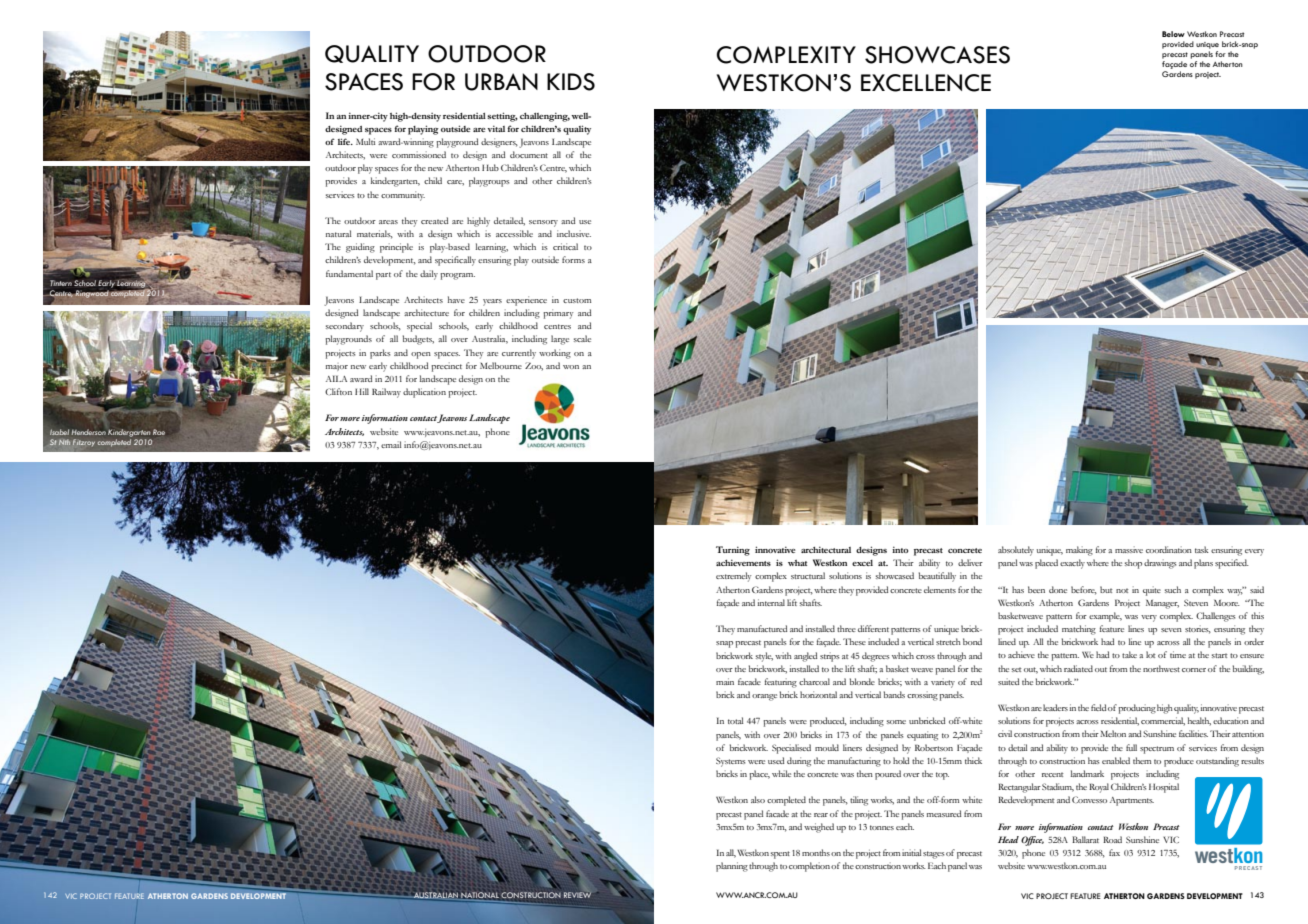 The image size is (1308, 924). What do you see at coordinates (571, 82) in the screenshot?
I see `KIDS` at bounding box center [571, 82].
